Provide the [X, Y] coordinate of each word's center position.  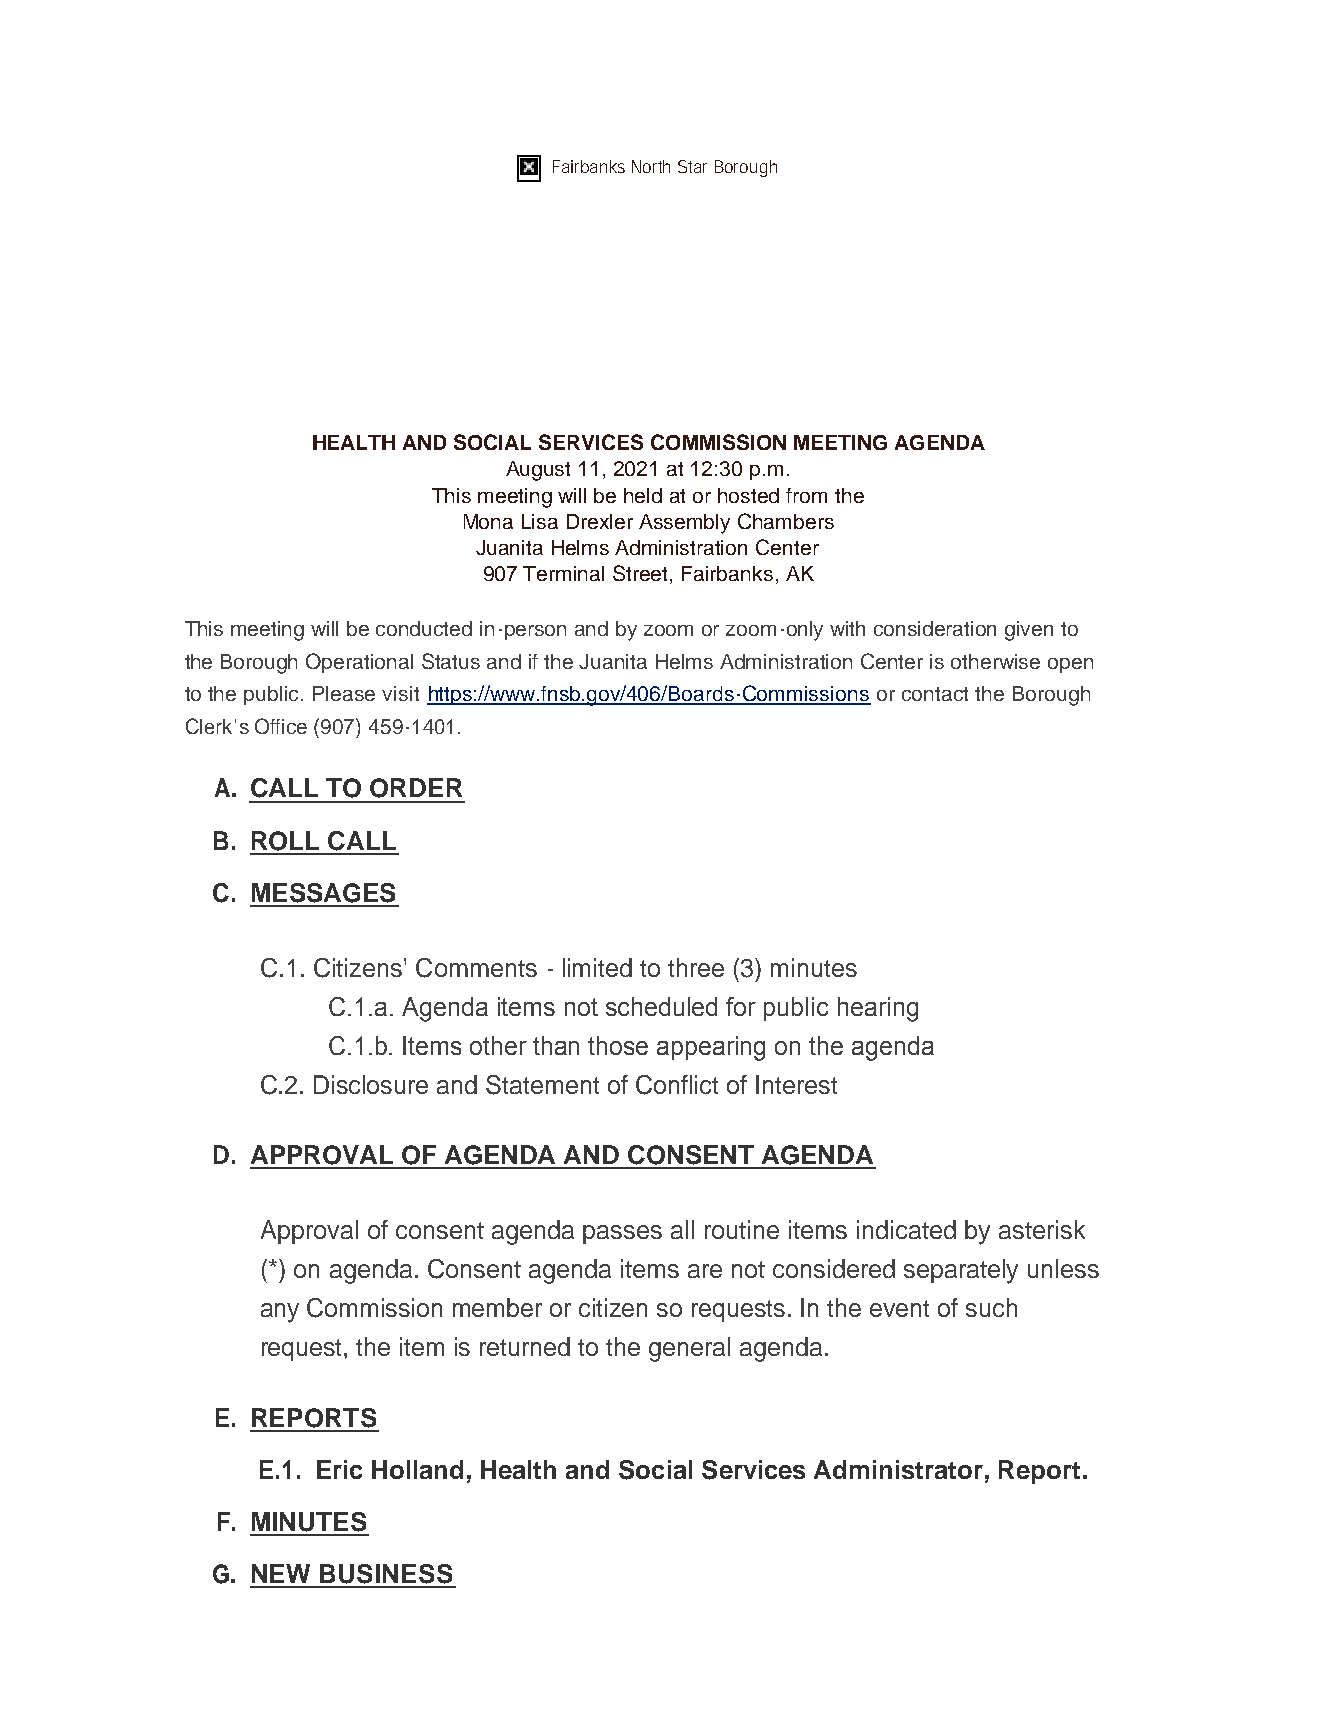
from [806, 495]
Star [692, 166]
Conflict [677, 1085]
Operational [359, 663]
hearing [878, 1009]
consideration [935, 628]
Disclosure [371, 1084]
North [651, 166]
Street [642, 574]
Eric [339, 1469]
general [689, 1349]
